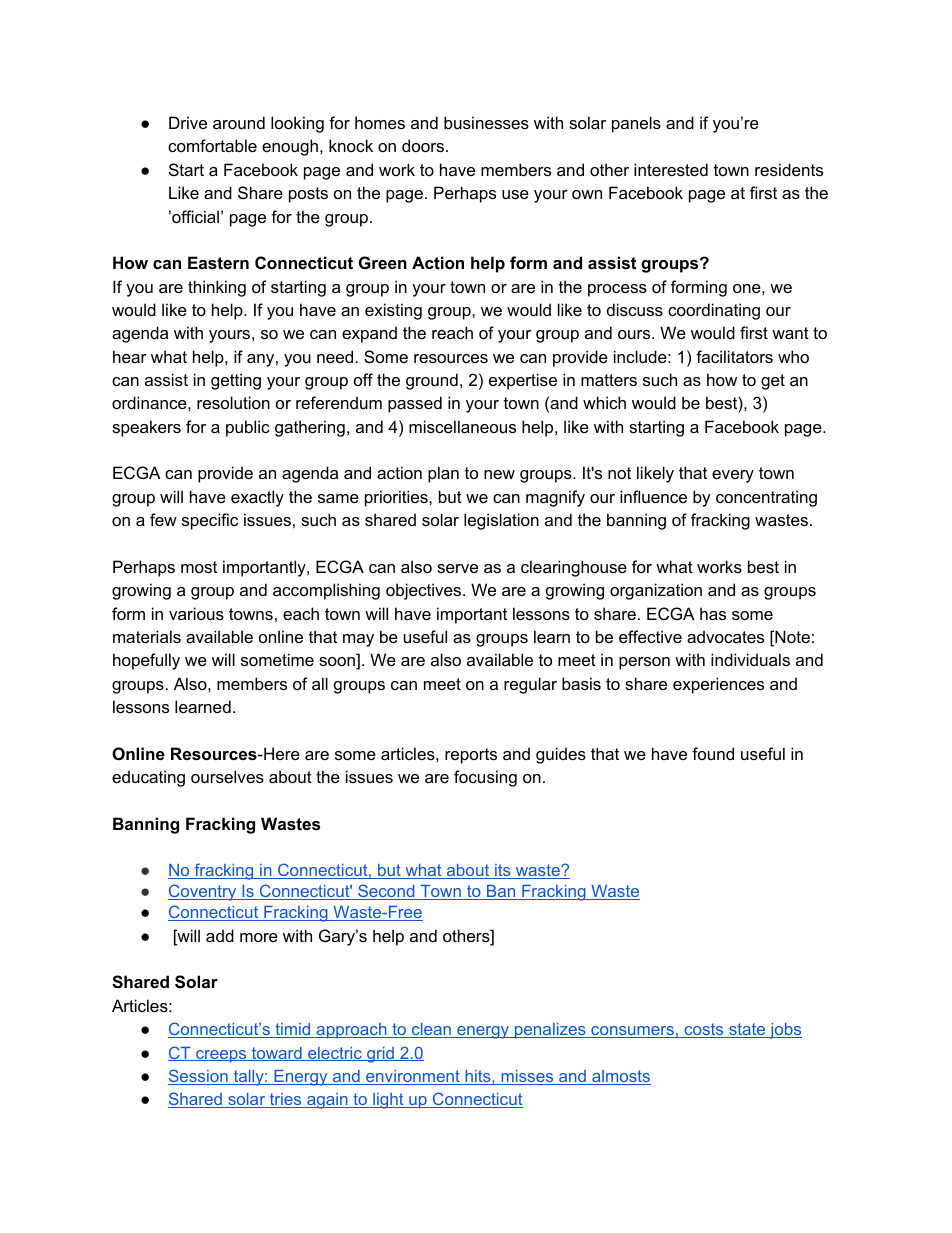  I want to click on experiences, so click(718, 685).
